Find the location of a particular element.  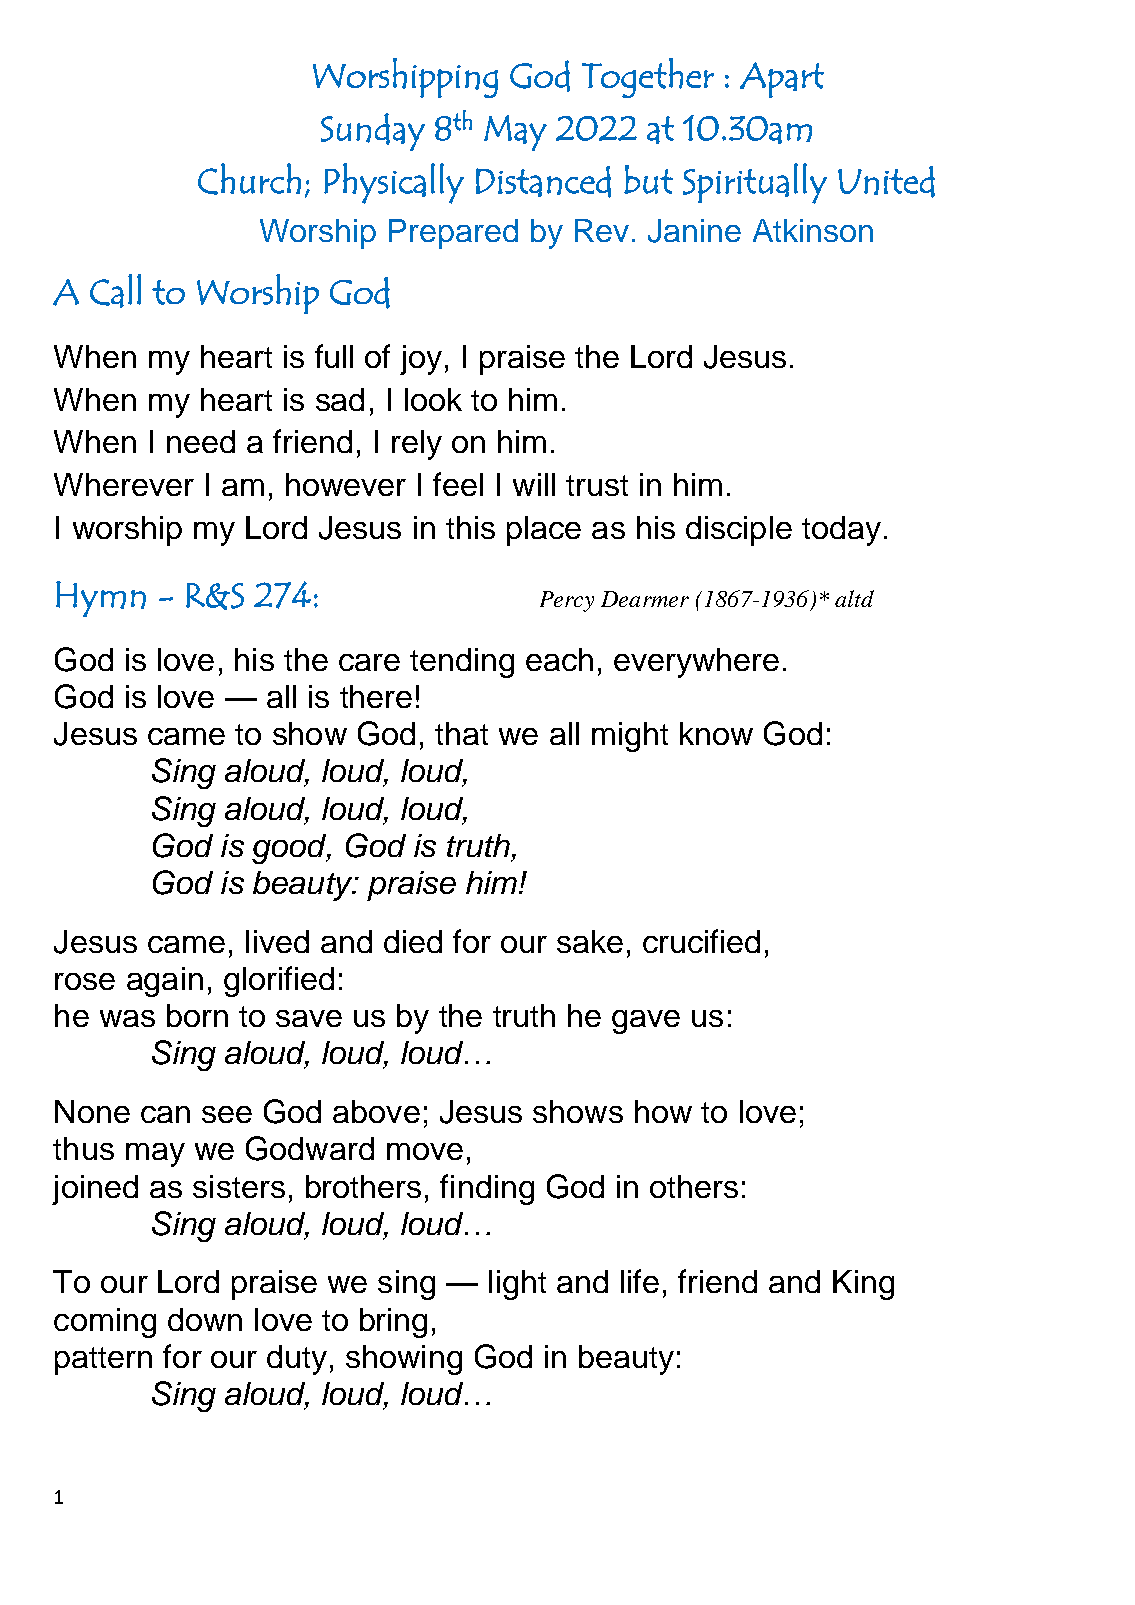

down is located at coordinates (205, 1319).
